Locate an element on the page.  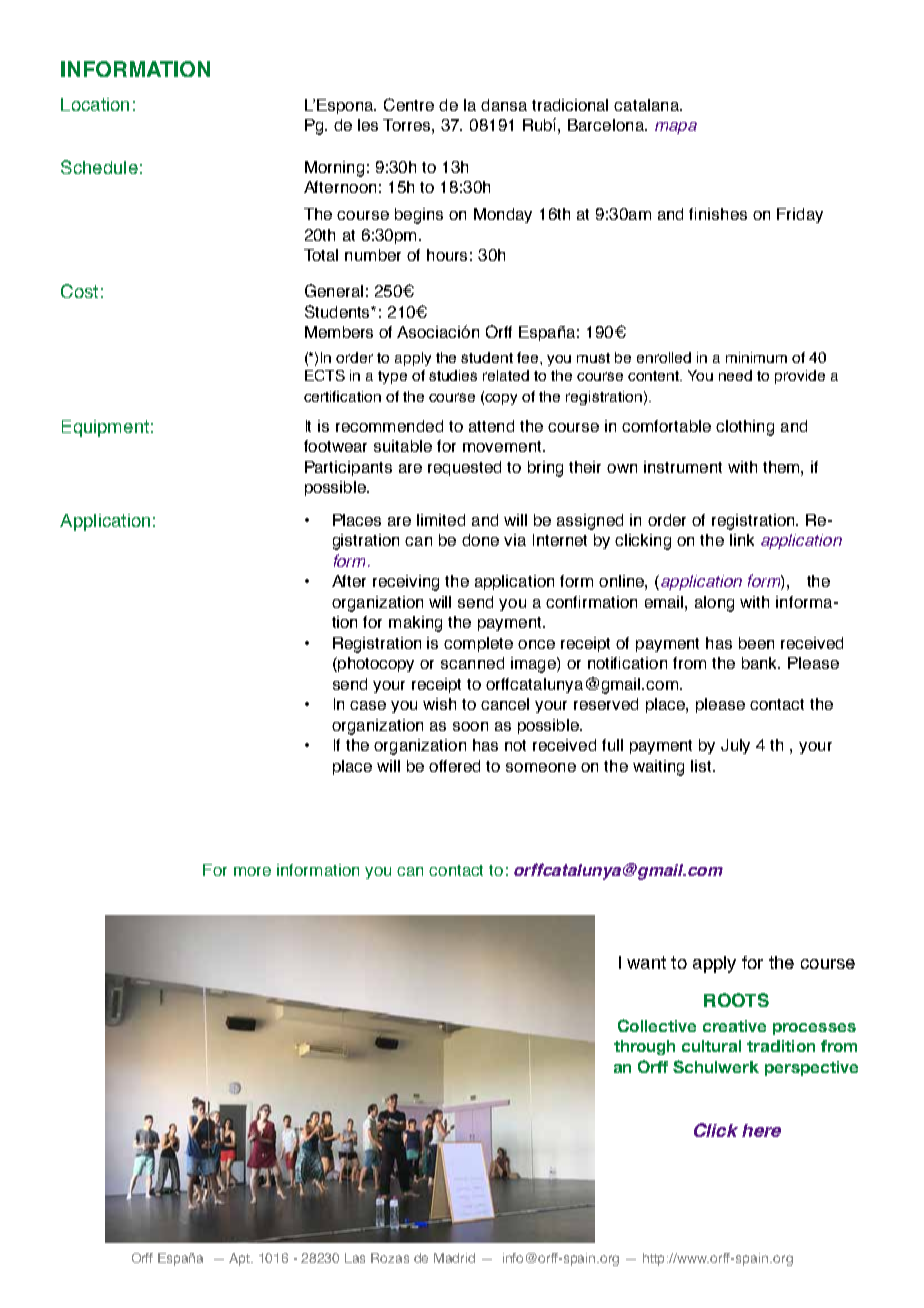
through is located at coordinates (644, 1047).
